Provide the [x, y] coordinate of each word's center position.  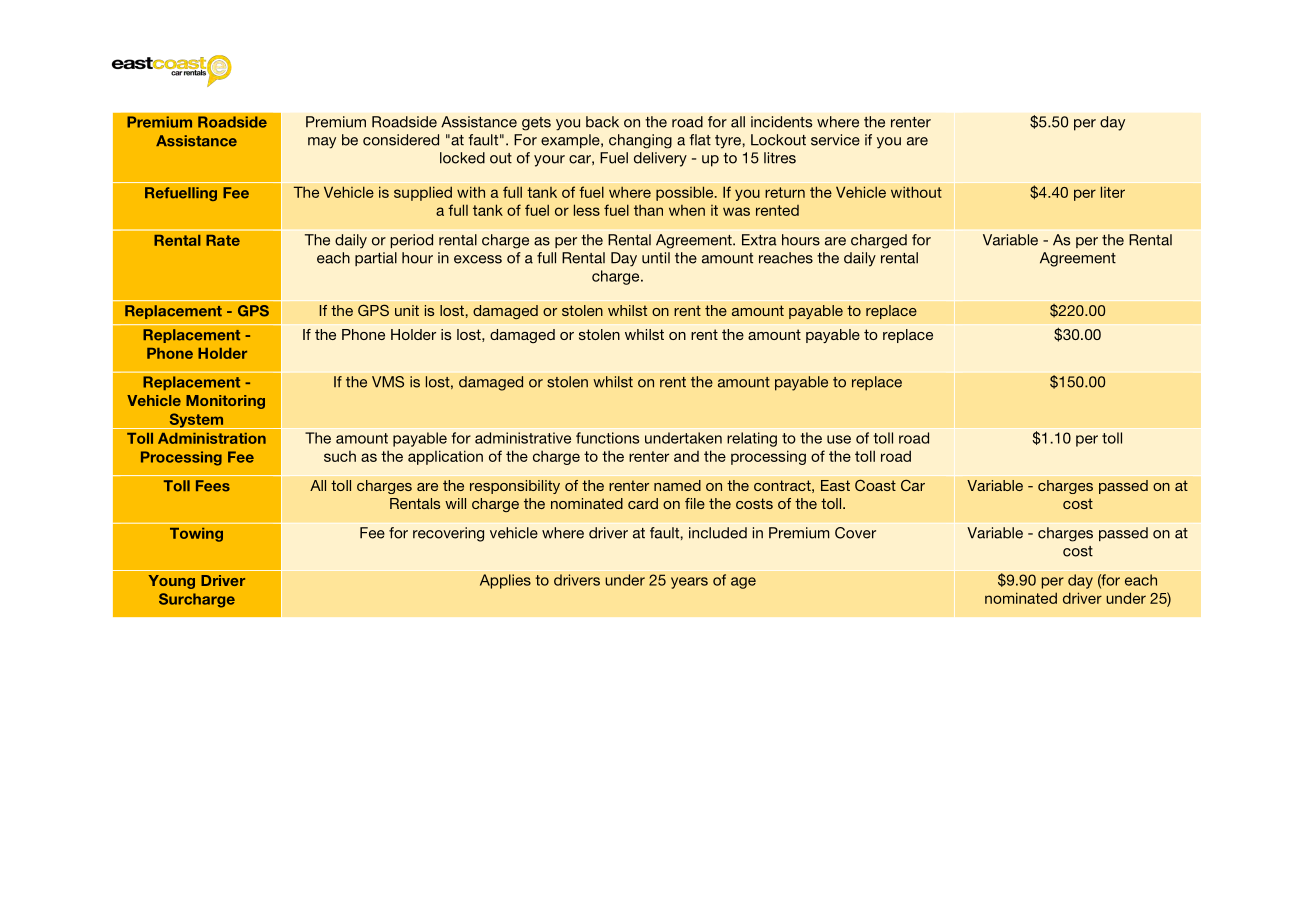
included [718, 533]
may [322, 143]
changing [640, 141]
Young [172, 582]
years [689, 583]
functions [607, 438]
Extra [759, 240]
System [196, 421]
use [839, 439]
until [656, 258]
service [835, 140]
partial [376, 259]
